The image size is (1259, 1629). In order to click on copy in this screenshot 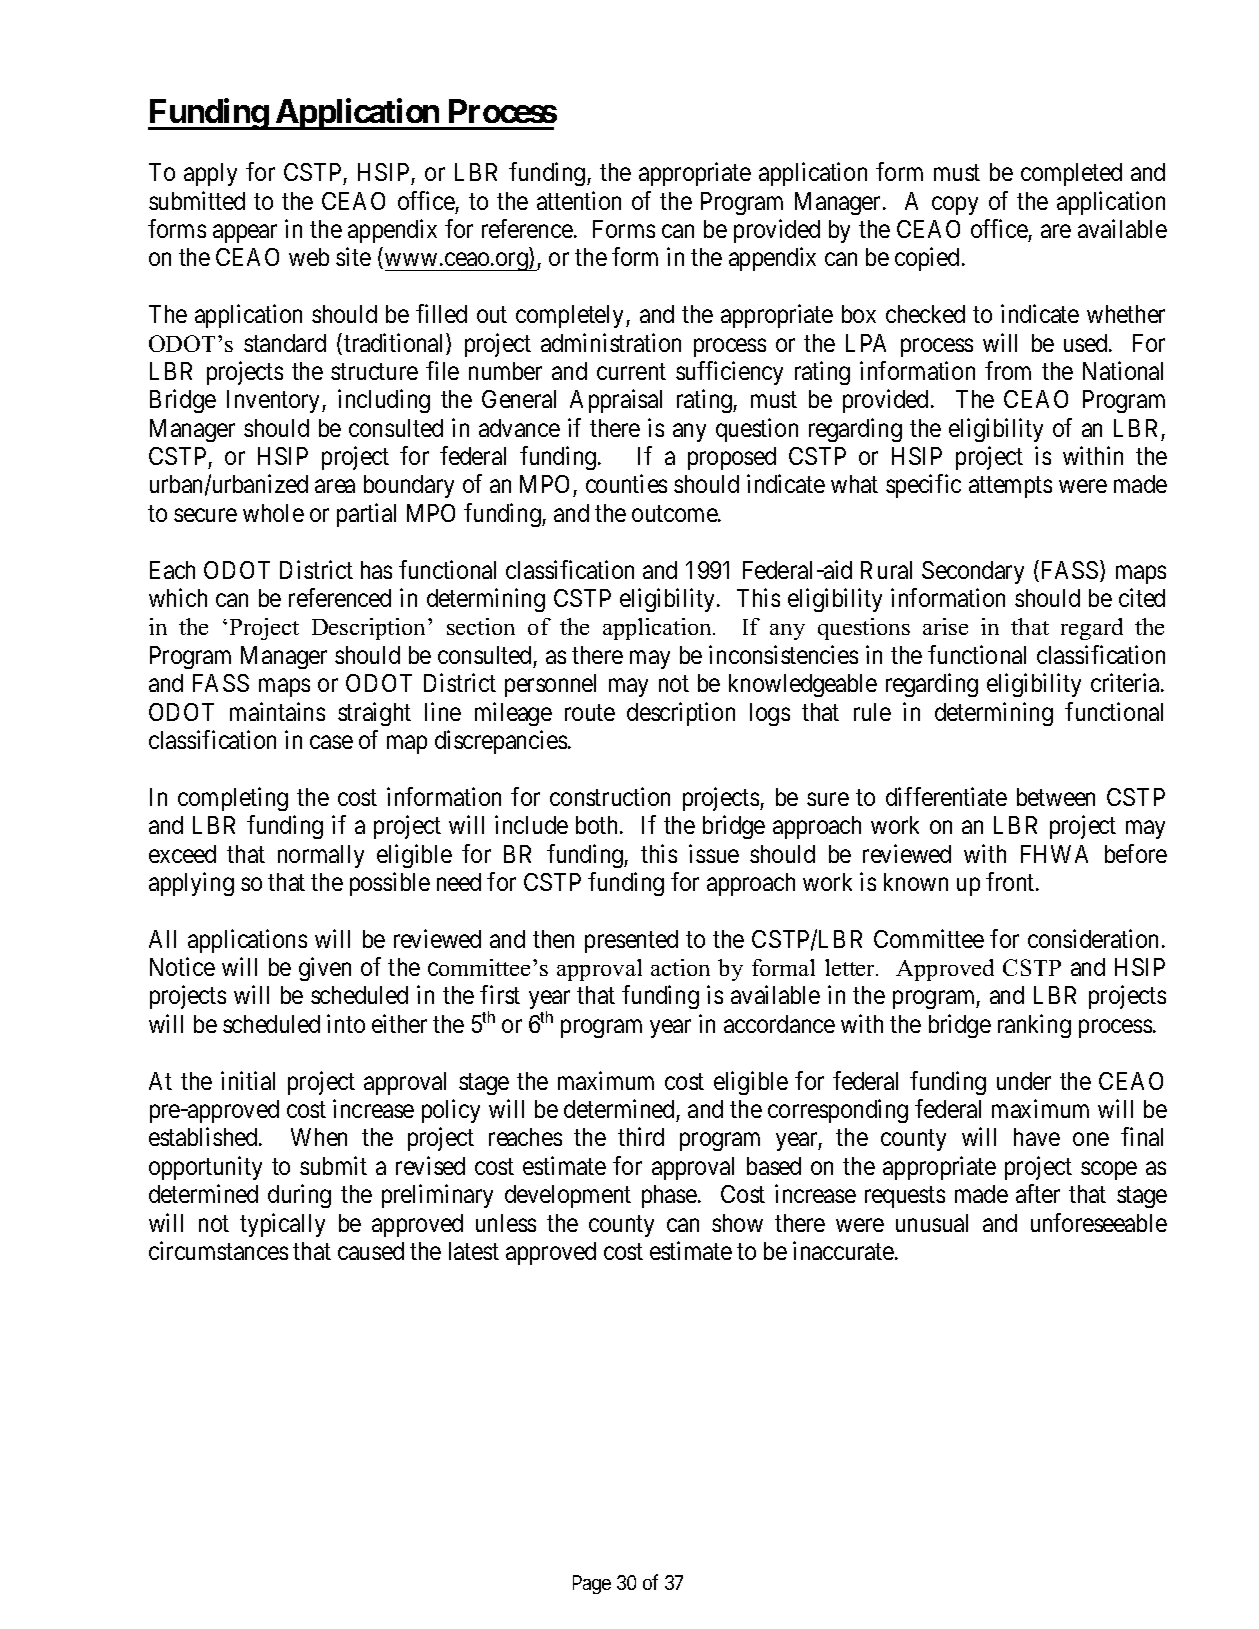, I will do `click(955, 205)`.
